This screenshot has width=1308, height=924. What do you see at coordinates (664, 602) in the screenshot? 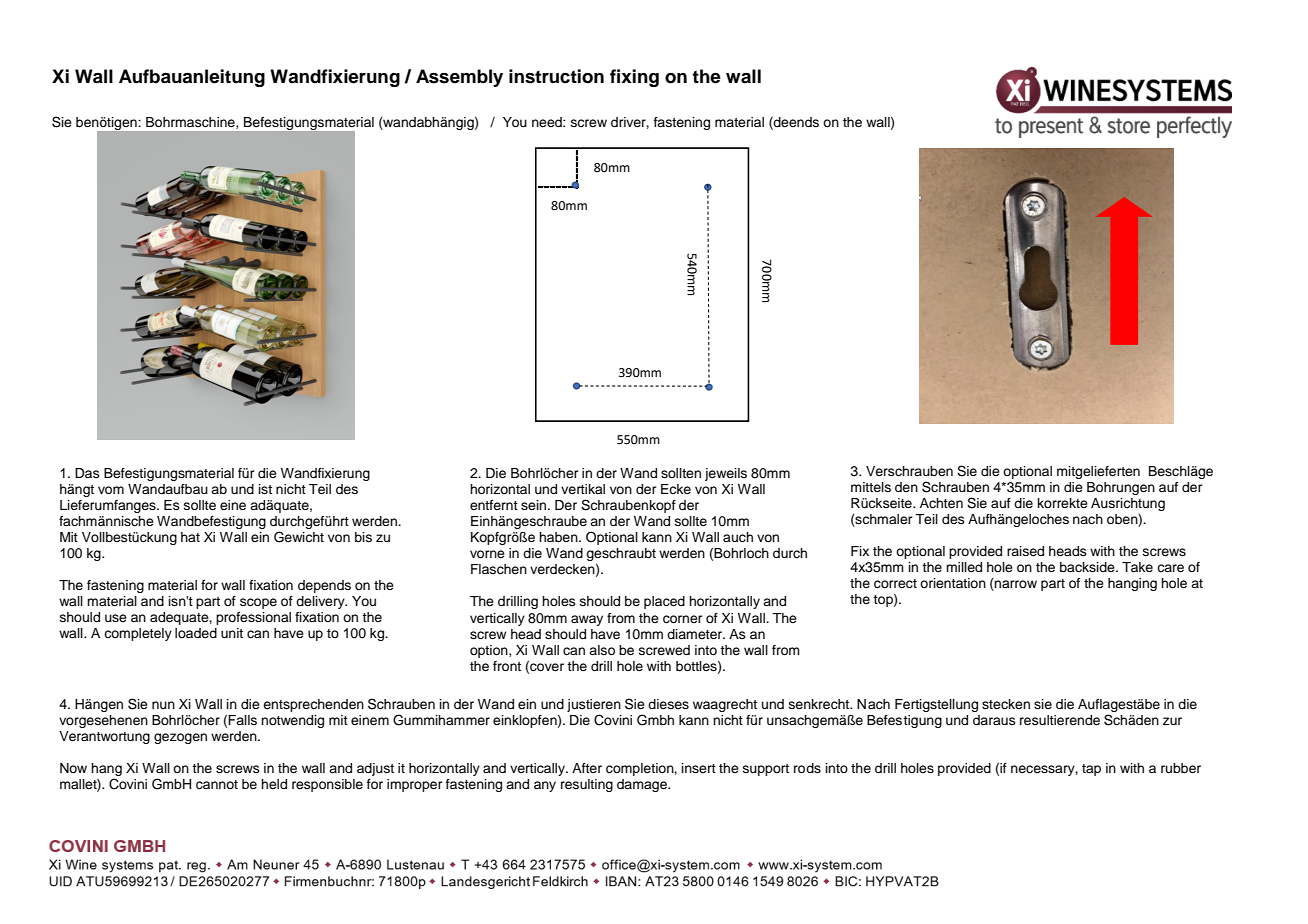
I see `placed` at bounding box center [664, 602].
